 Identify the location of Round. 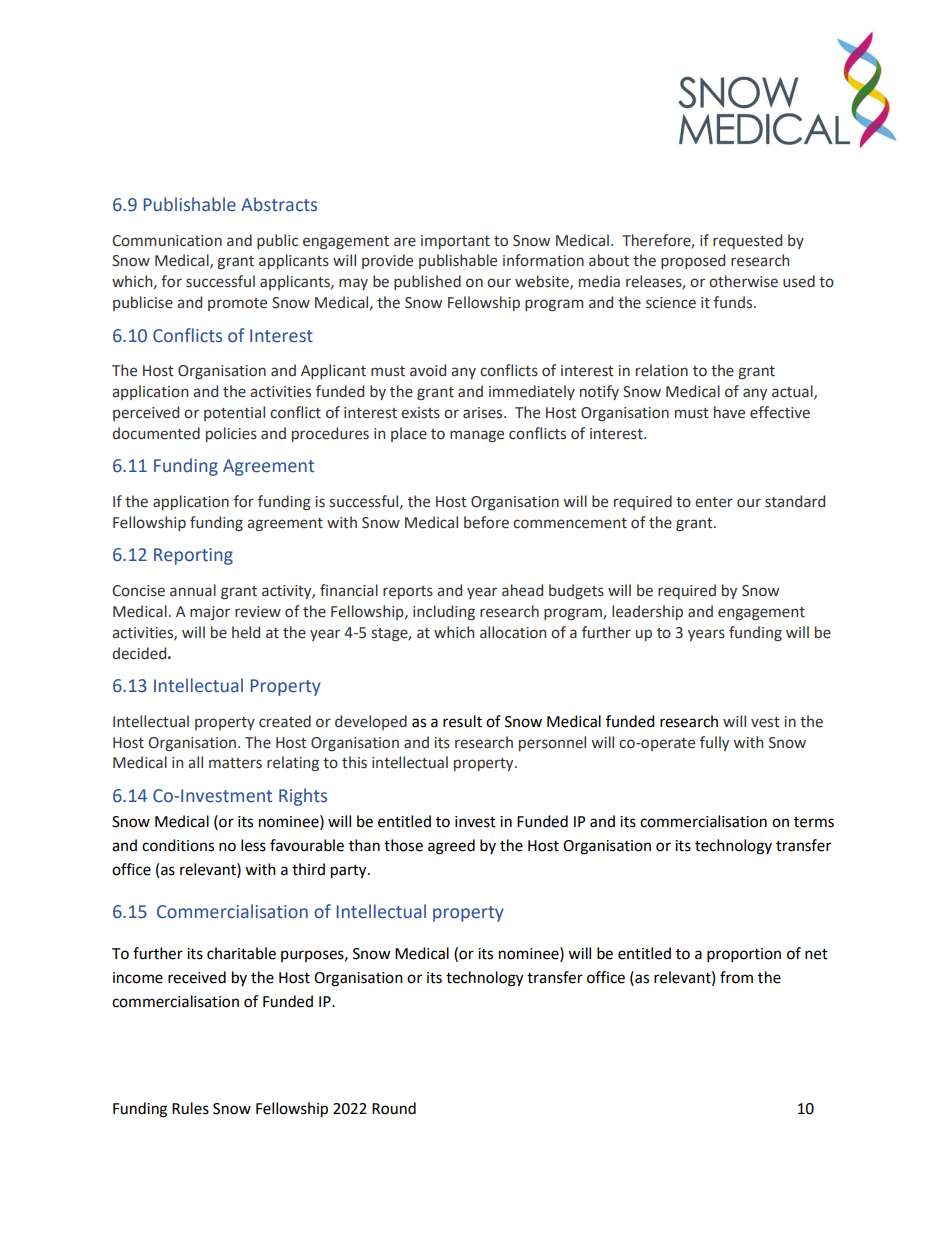
(394, 1108).
